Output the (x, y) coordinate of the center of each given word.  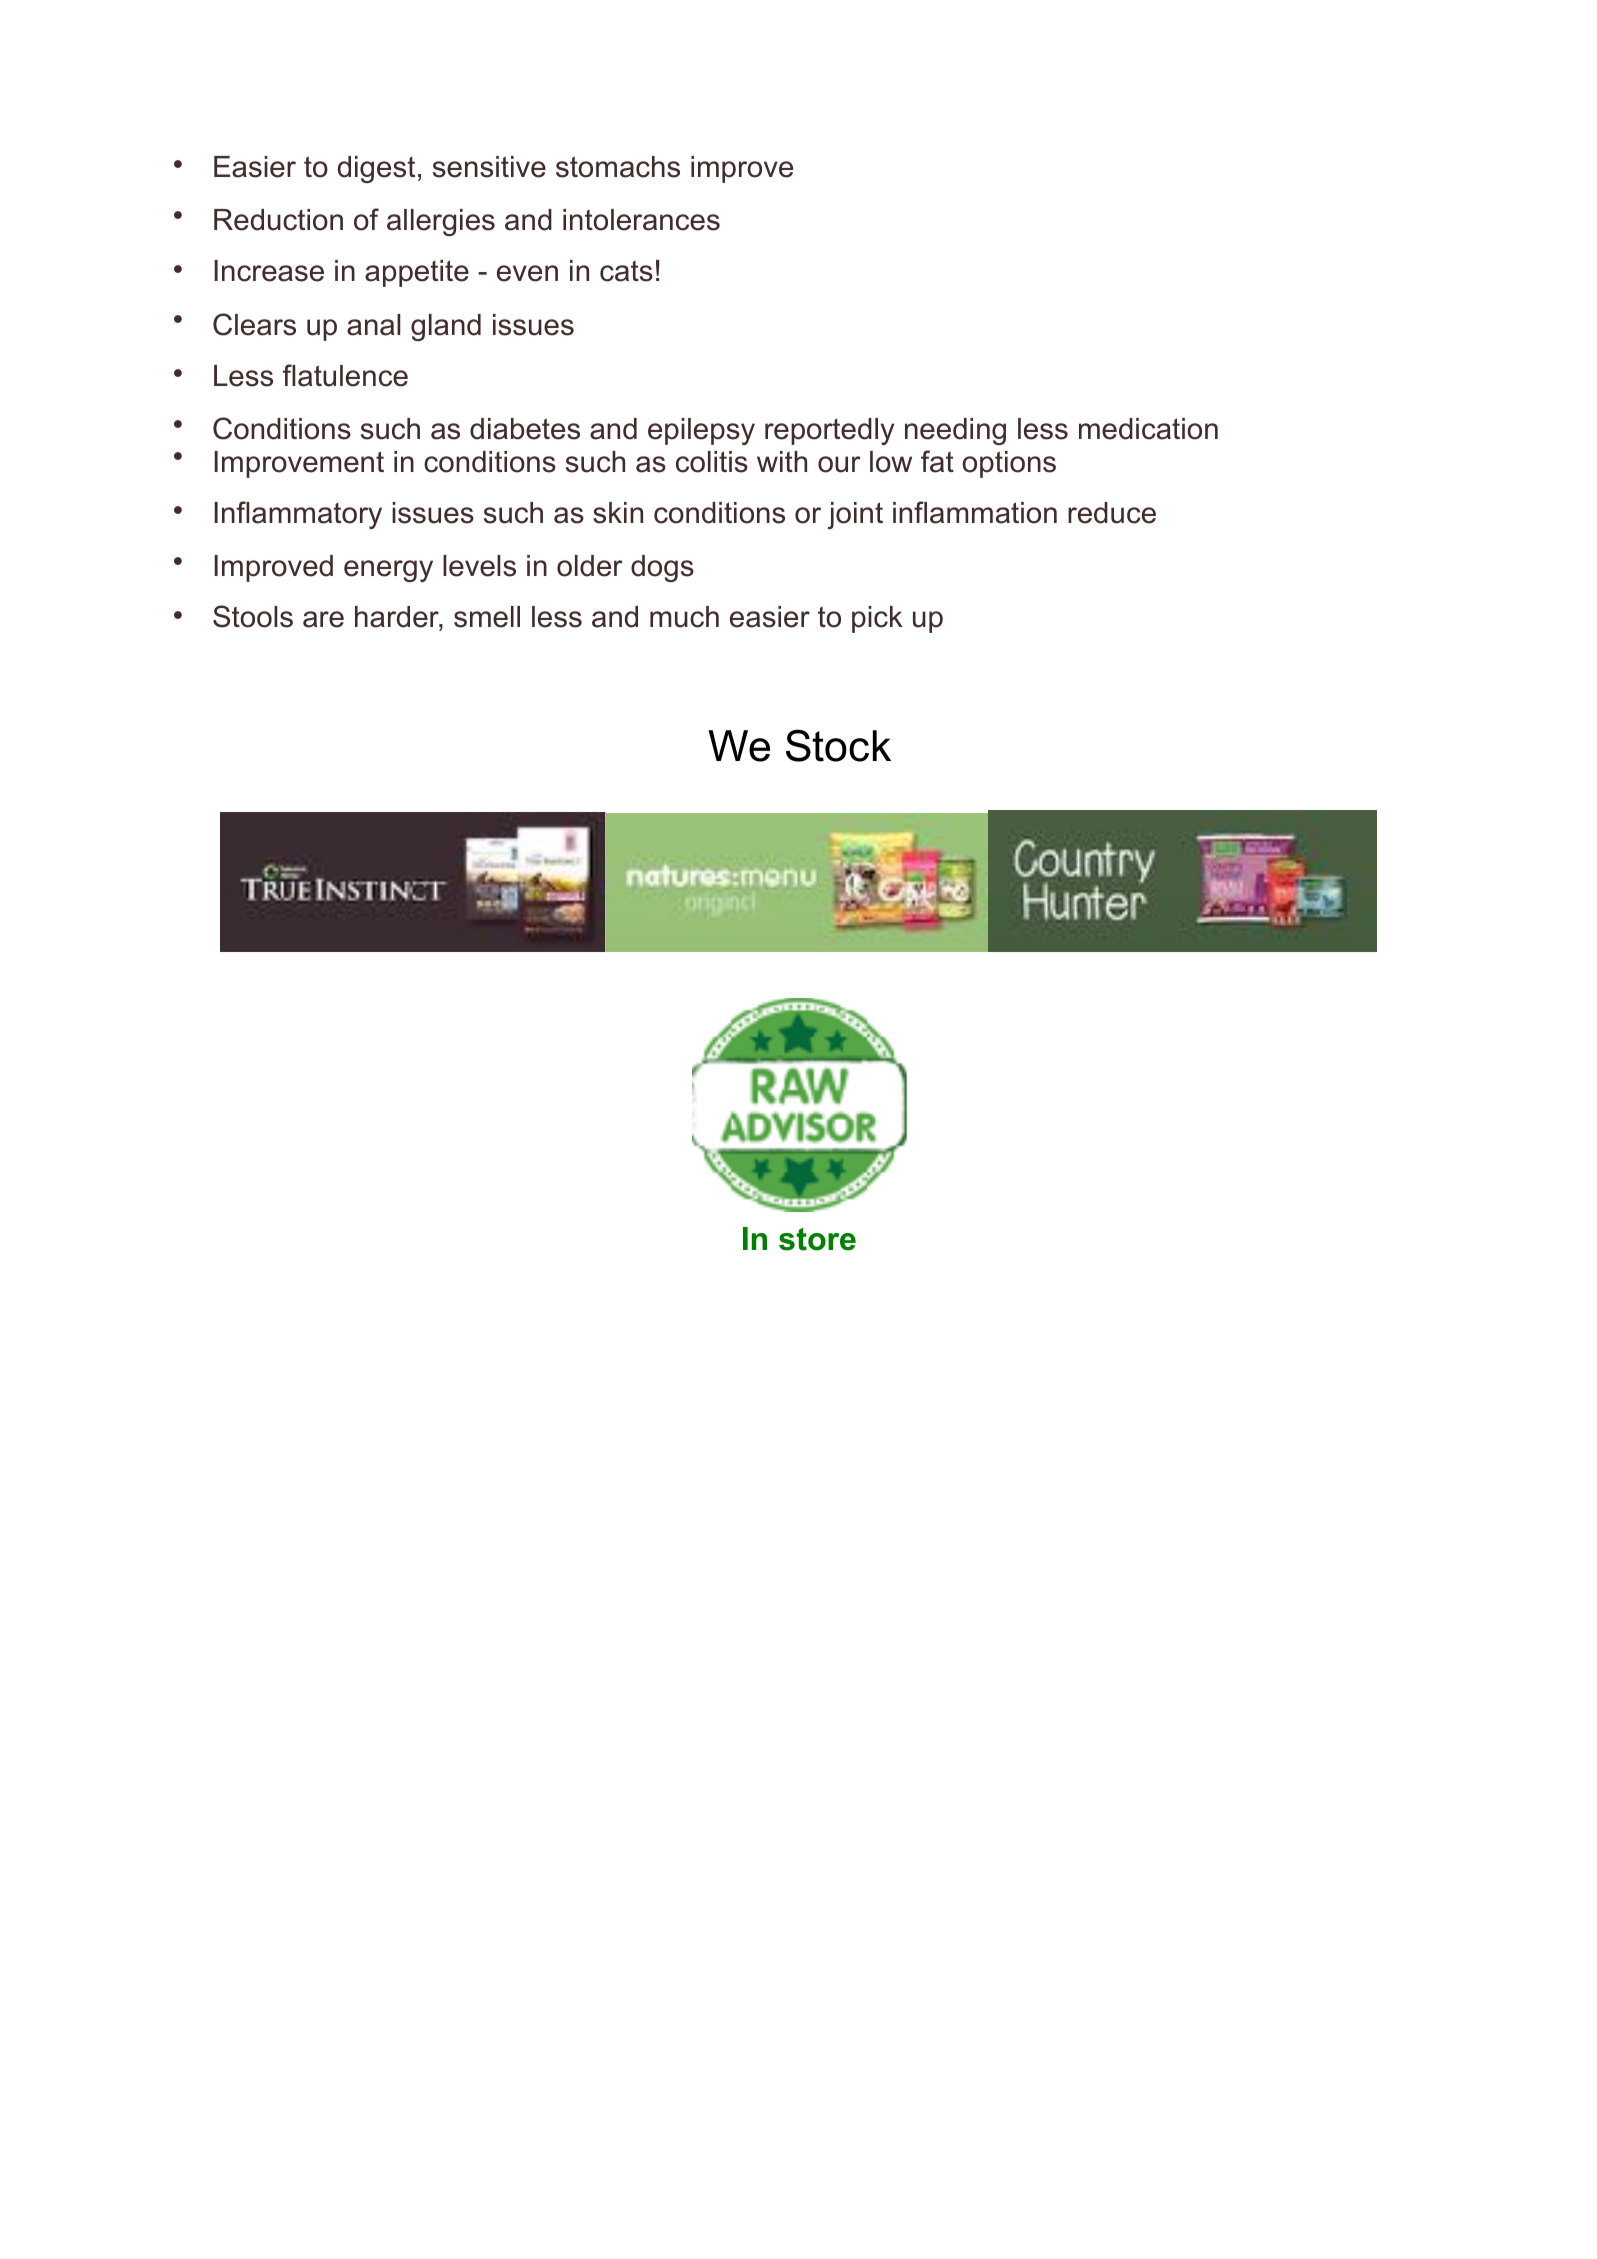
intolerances (641, 220)
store (817, 1239)
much (684, 617)
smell (487, 617)
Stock (838, 745)
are (323, 619)
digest (376, 169)
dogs (662, 568)
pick (877, 619)
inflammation (975, 512)
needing (955, 431)
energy (388, 571)
